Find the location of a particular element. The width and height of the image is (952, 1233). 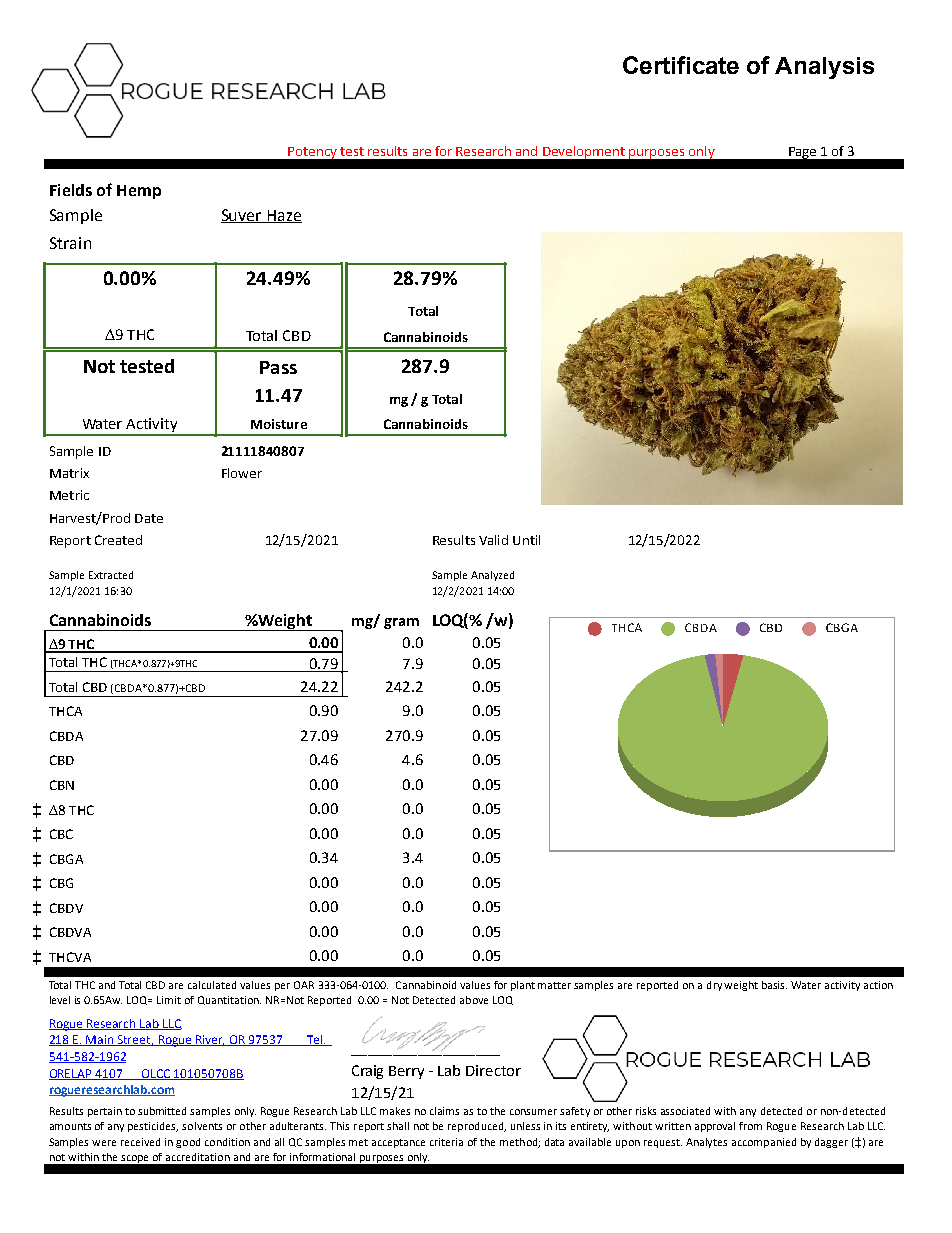

Extracted is located at coordinates (111, 575).
